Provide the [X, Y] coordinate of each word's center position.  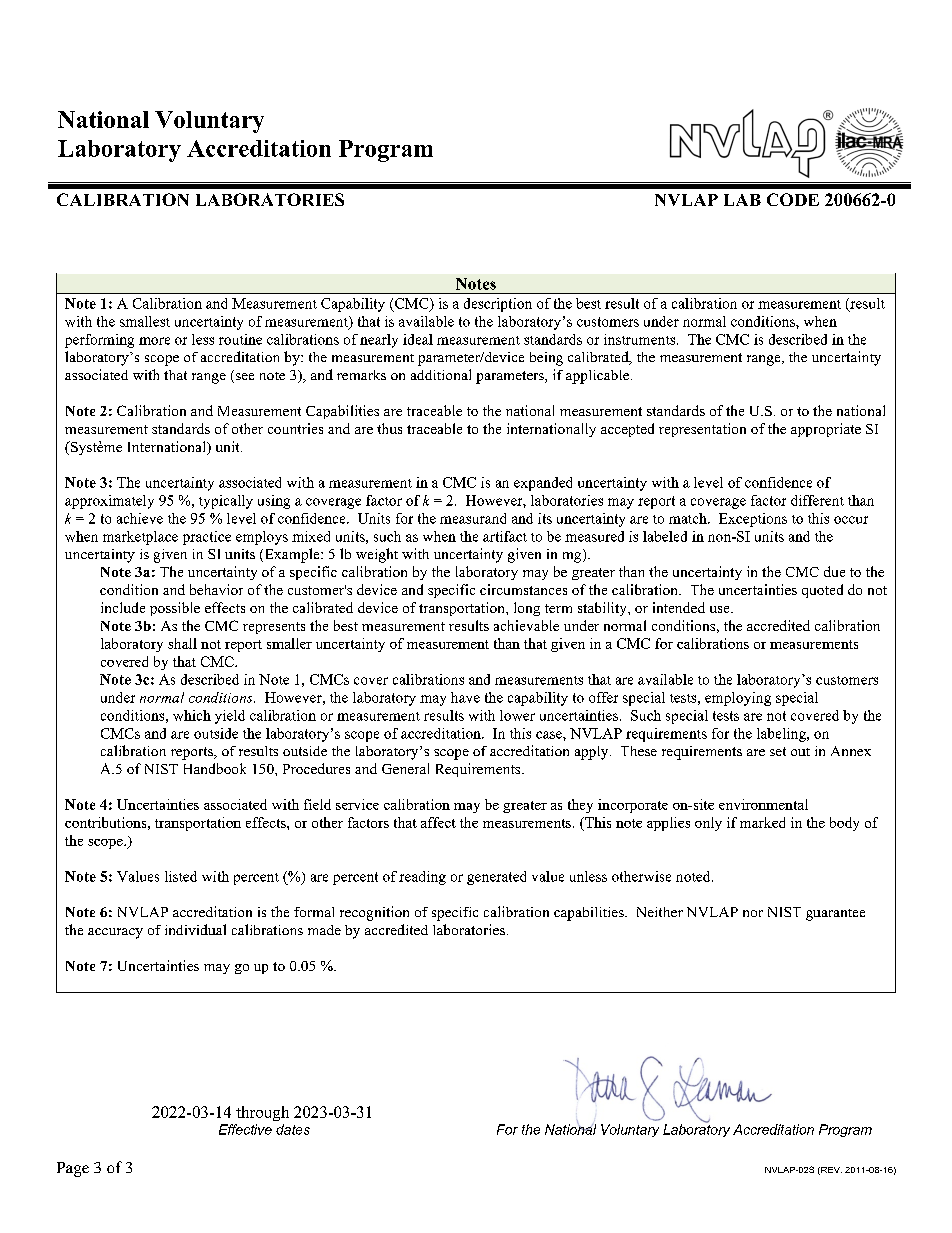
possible [175, 609]
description [498, 305]
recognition [374, 913]
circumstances [523, 589]
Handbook [215, 768]
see [245, 376]
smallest [145, 321]
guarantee [835, 915]
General [405, 768]
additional [441, 374]
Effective [245, 1129]
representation [702, 430]
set [778, 751]
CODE [793, 199]
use [721, 609]
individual [195, 929]
